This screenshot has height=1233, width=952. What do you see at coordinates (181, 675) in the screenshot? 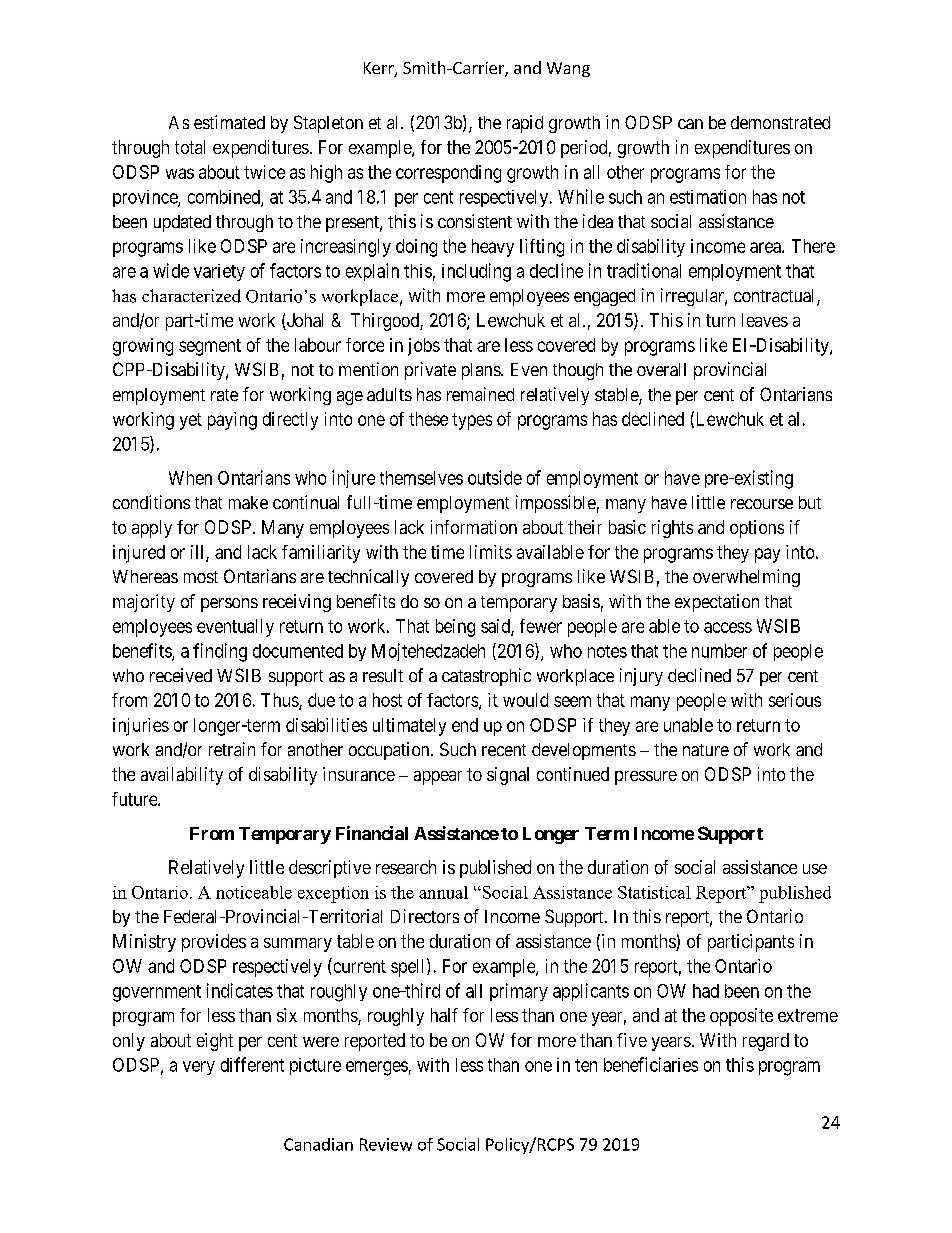
I see `received` at bounding box center [181, 675].
